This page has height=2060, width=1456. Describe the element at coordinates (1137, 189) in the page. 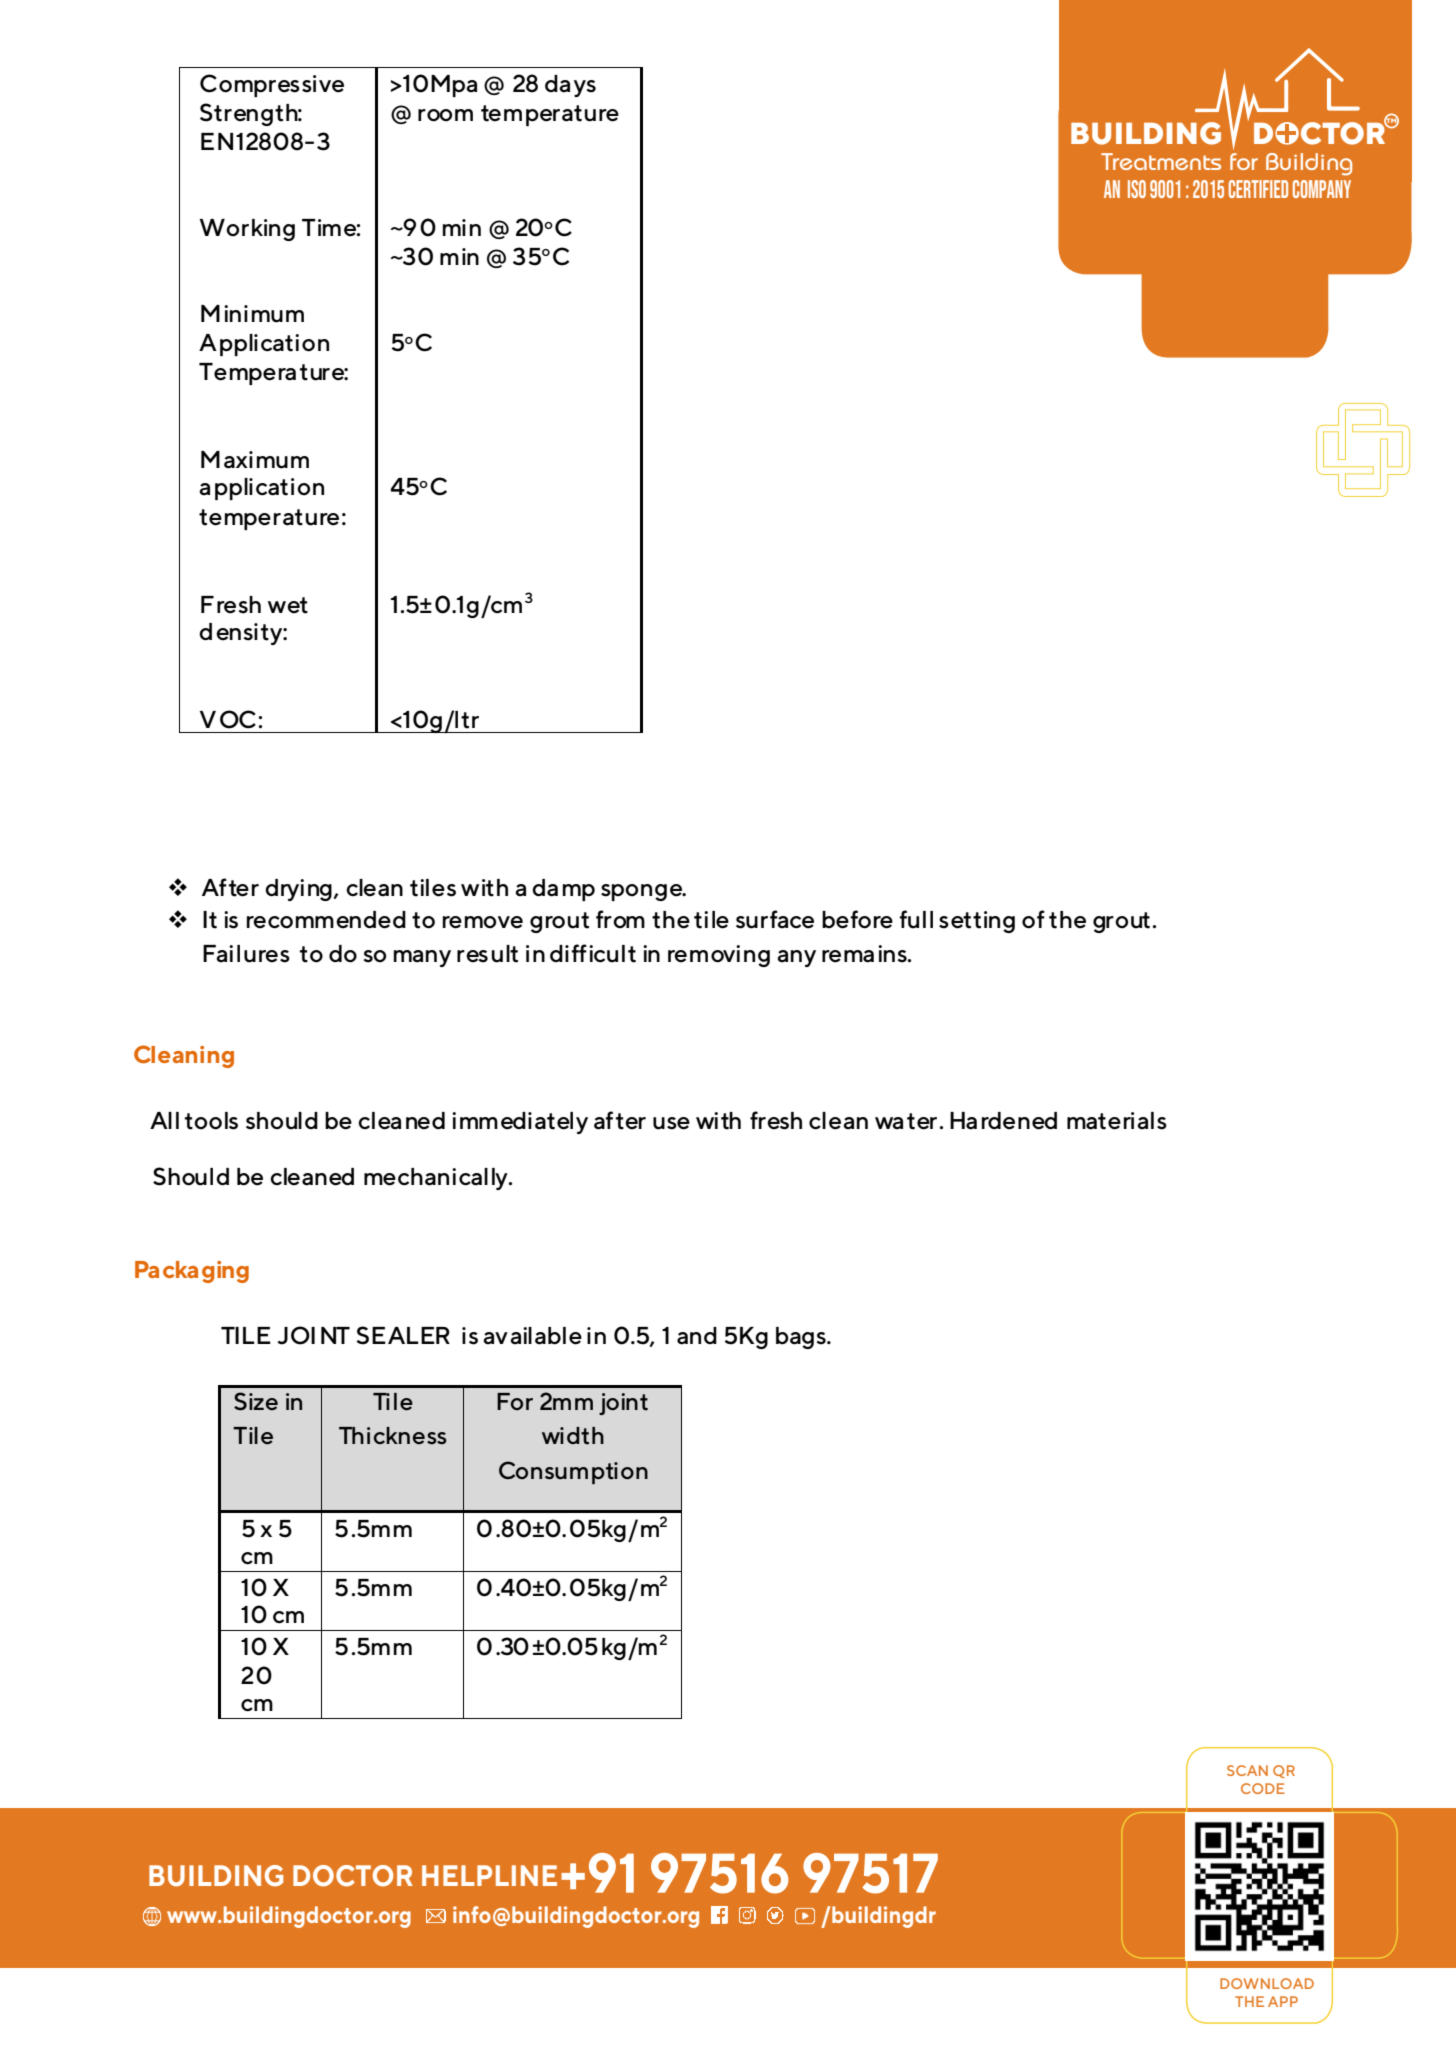

I see `ISO` at that location.
